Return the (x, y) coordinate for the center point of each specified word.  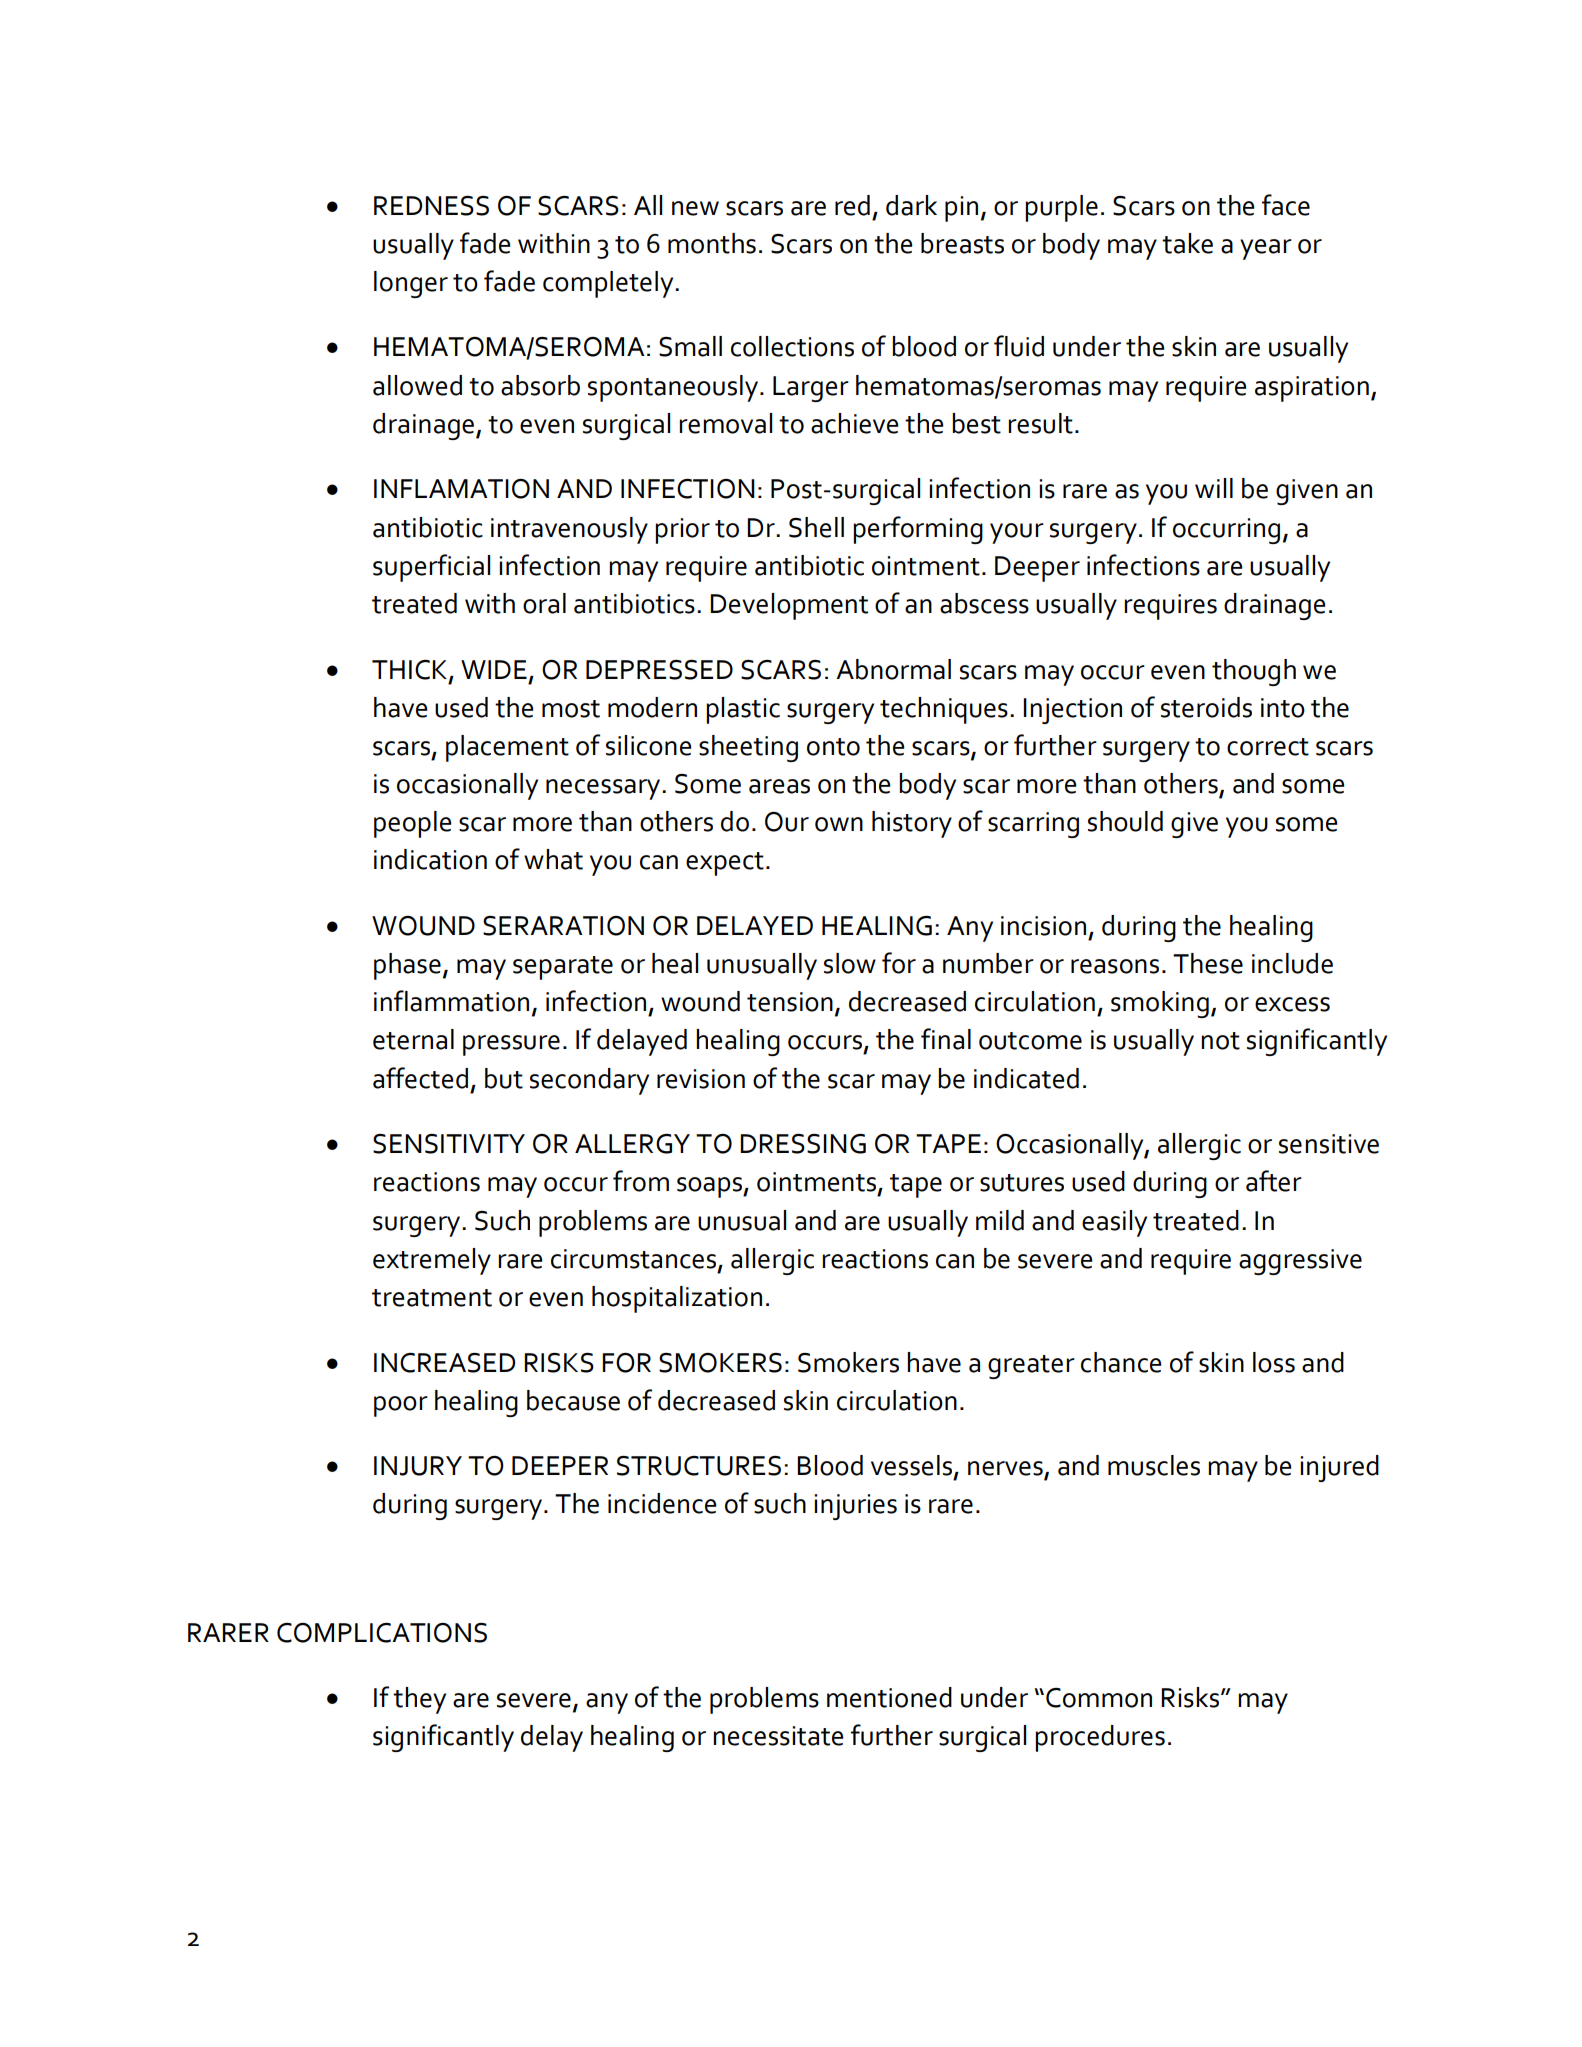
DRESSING (803, 1144)
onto (833, 747)
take (1187, 243)
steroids (1206, 707)
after (1274, 1181)
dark (911, 205)
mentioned (889, 1697)
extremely (432, 1261)
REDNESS (431, 206)
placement (507, 748)
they (419, 1700)
